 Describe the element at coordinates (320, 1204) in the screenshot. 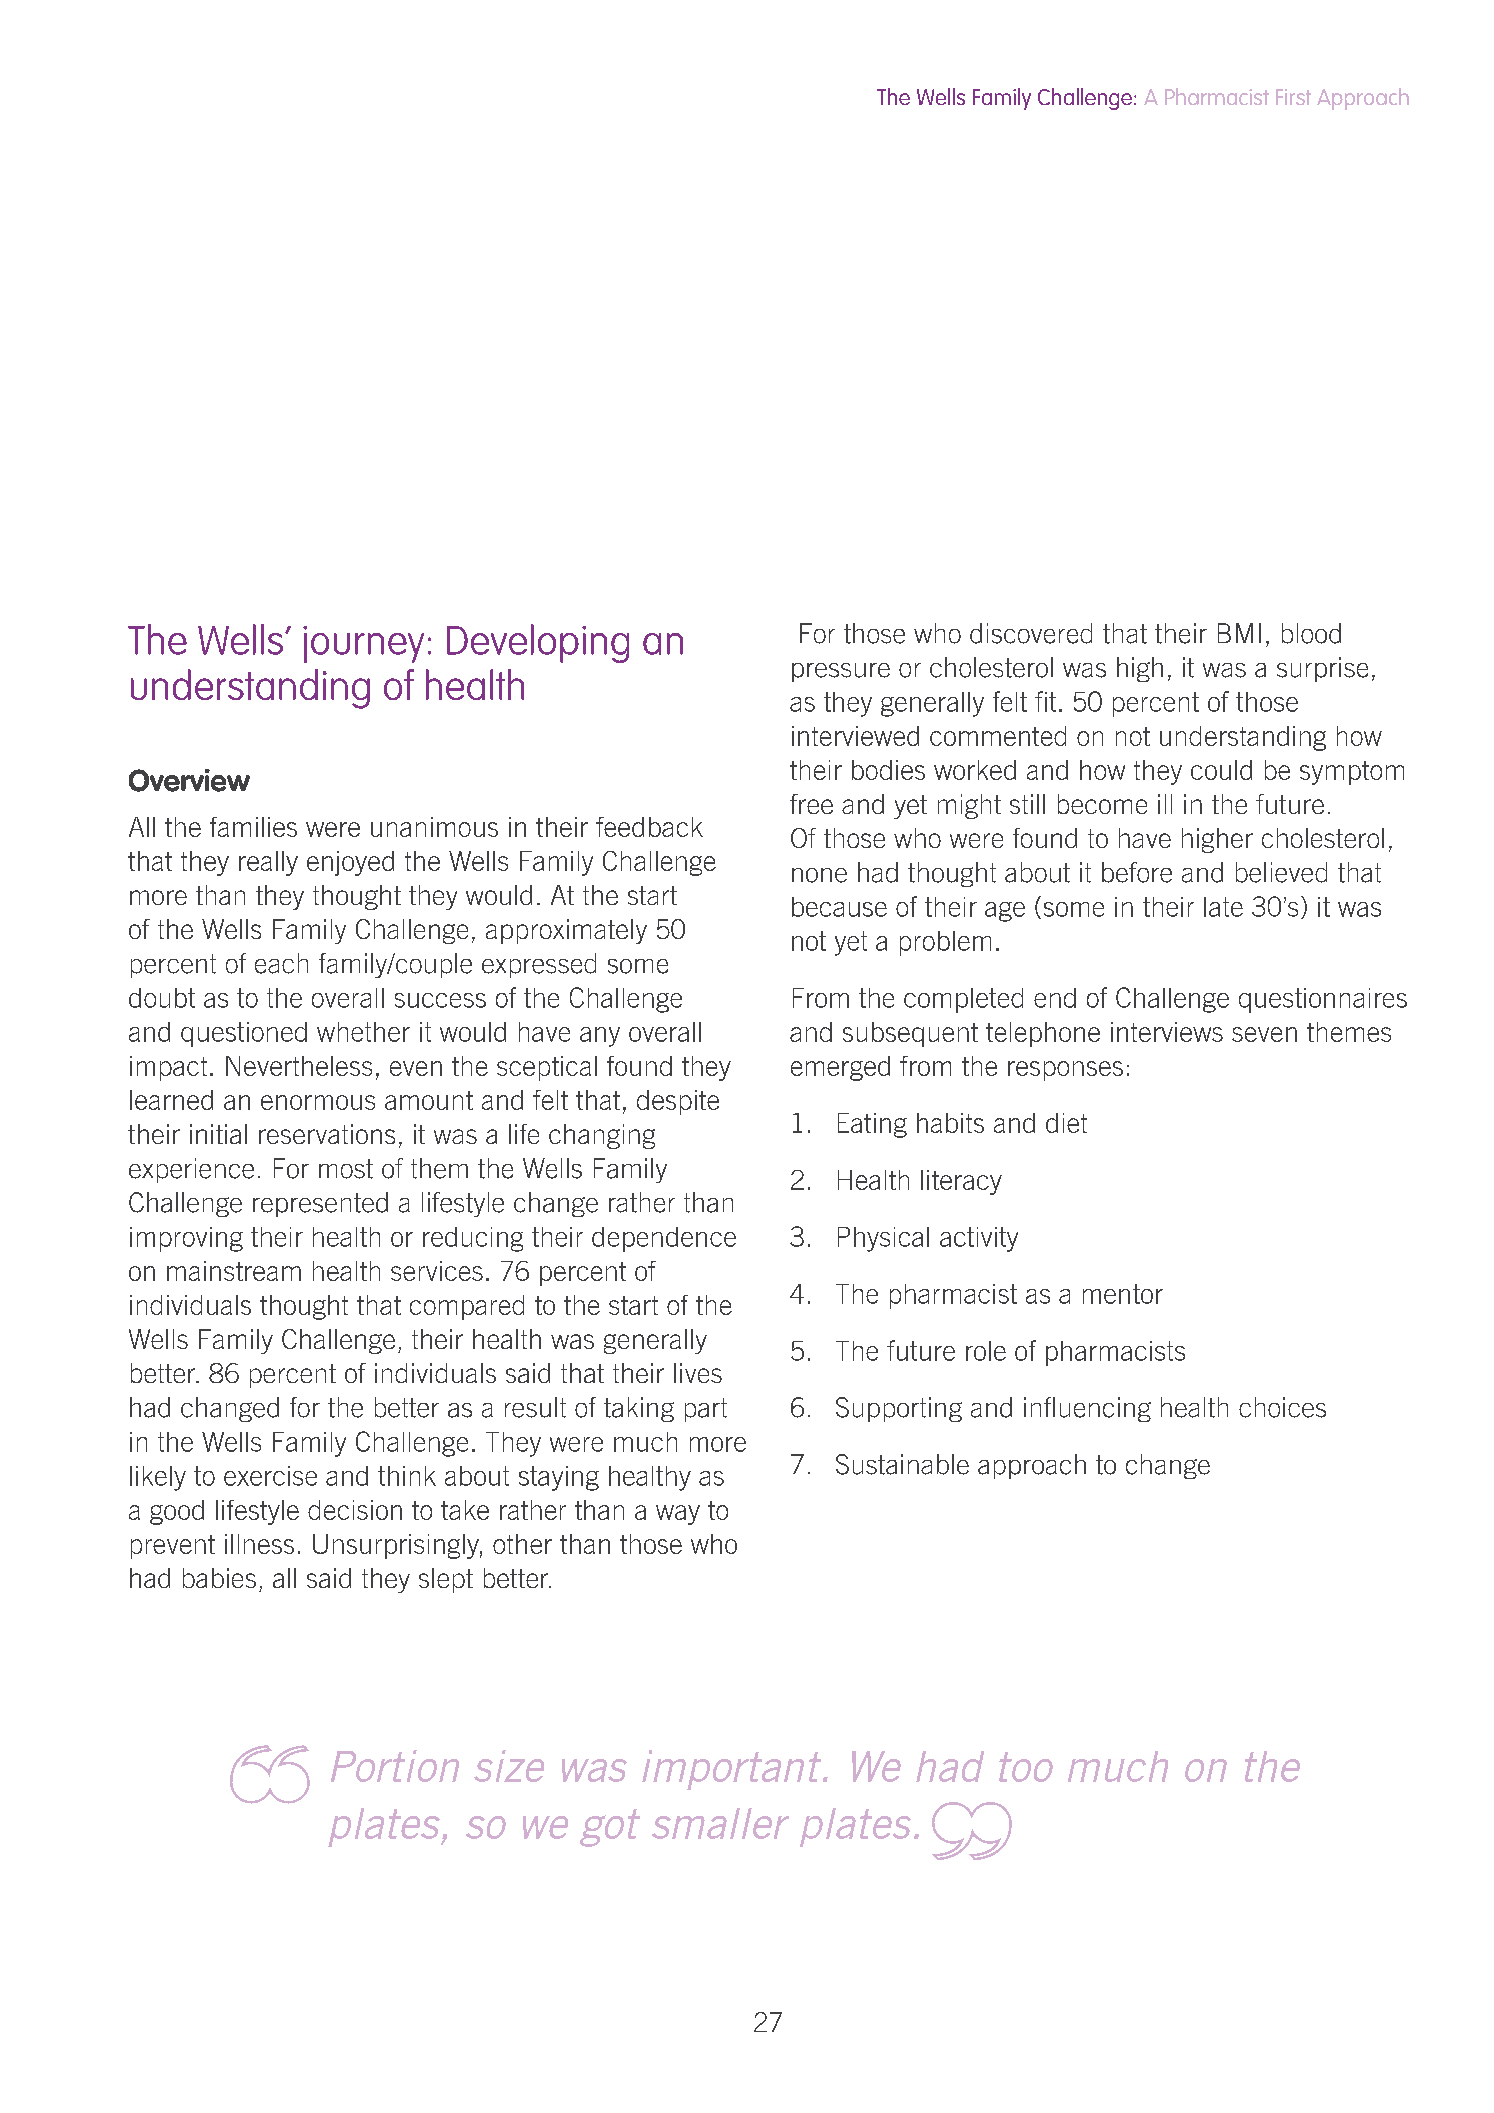

I see `represented` at that location.
